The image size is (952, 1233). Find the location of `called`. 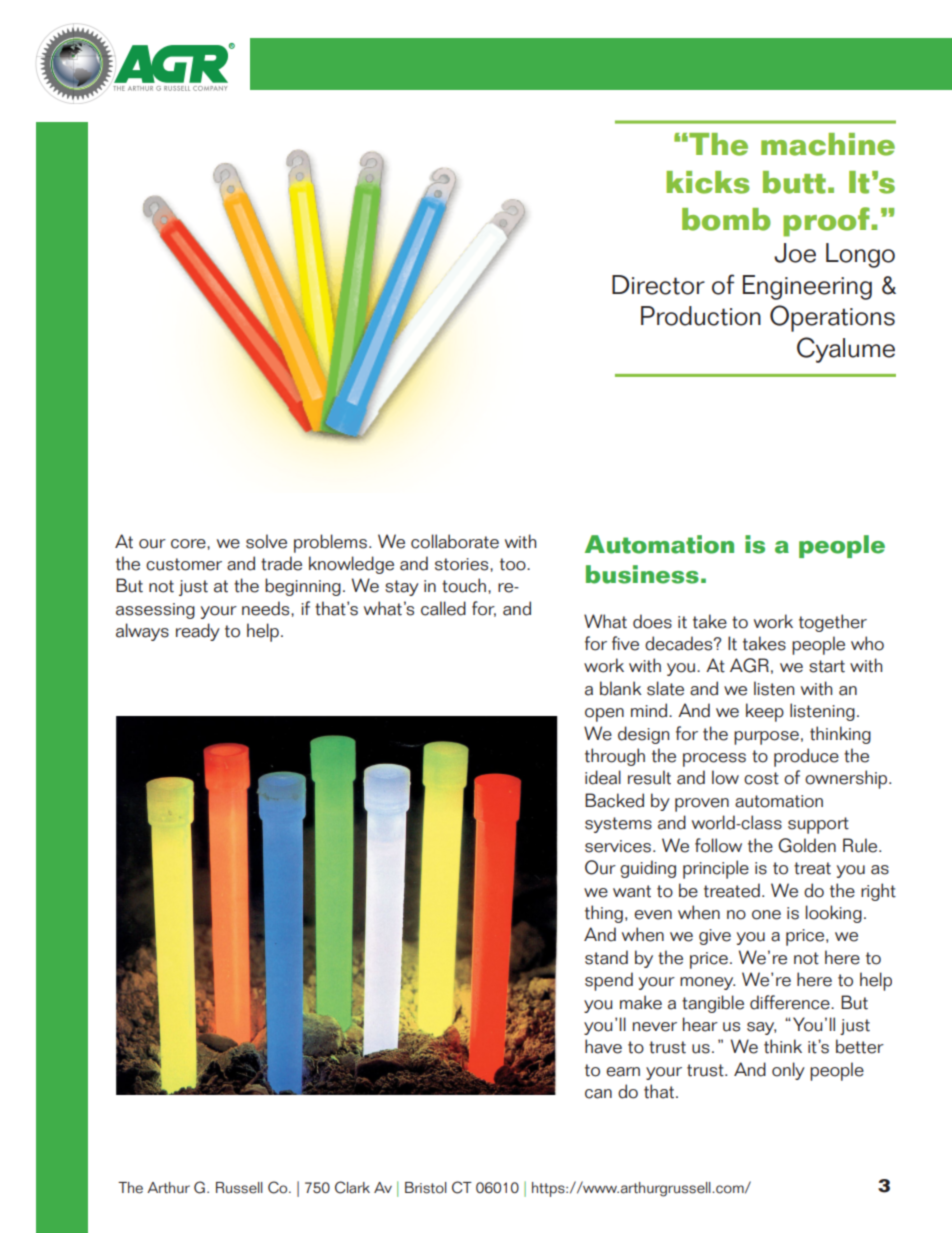

called is located at coordinates (443, 608).
